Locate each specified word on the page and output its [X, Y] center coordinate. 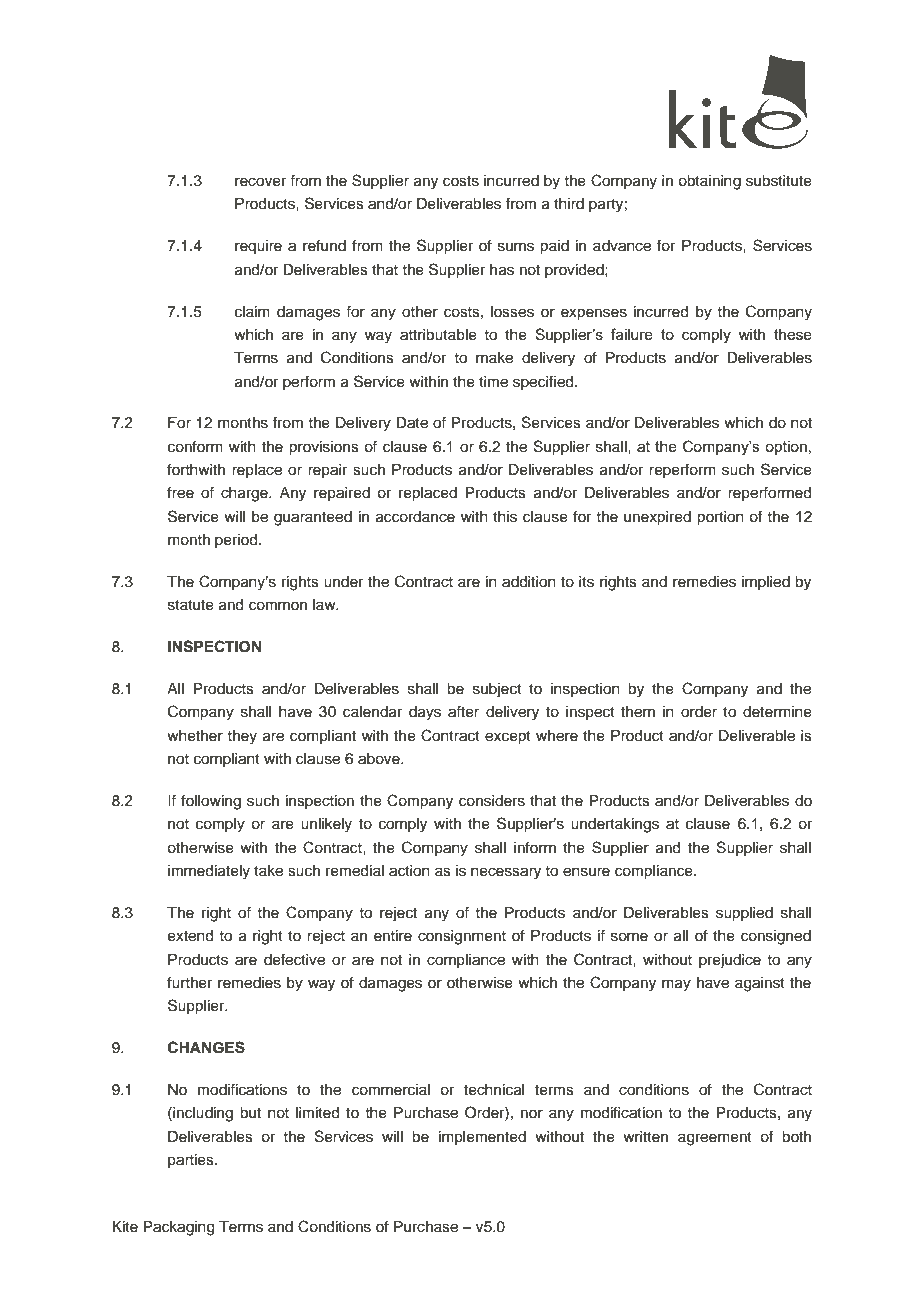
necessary [506, 873]
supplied [744, 914]
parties [192, 1161]
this [505, 517]
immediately [209, 872]
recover [260, 182]
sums [516, 247]
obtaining [709, 182]
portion [720, 518]
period [237, 541]
